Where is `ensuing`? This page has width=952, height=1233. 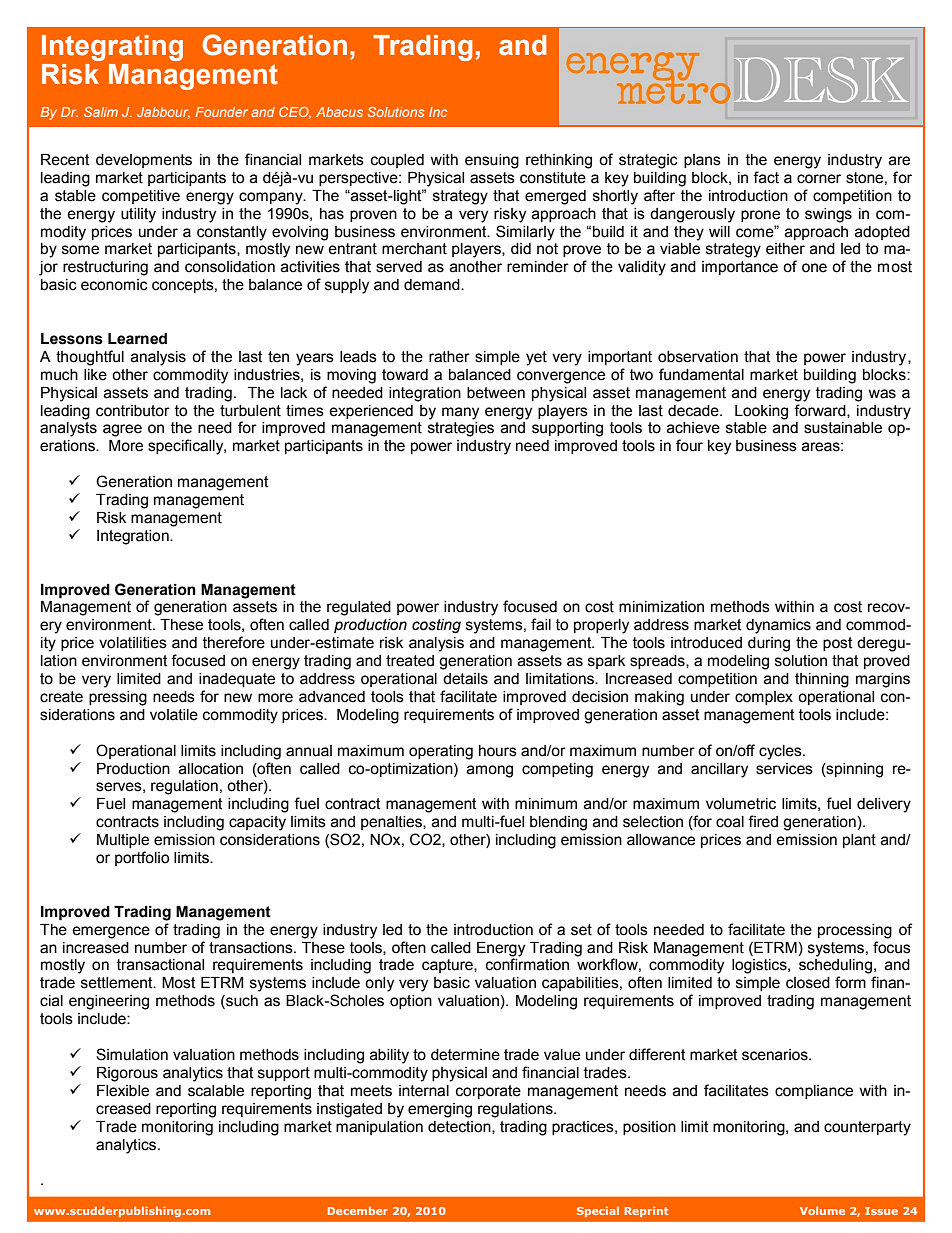 ensuing is located at coordinates (492, 161).
